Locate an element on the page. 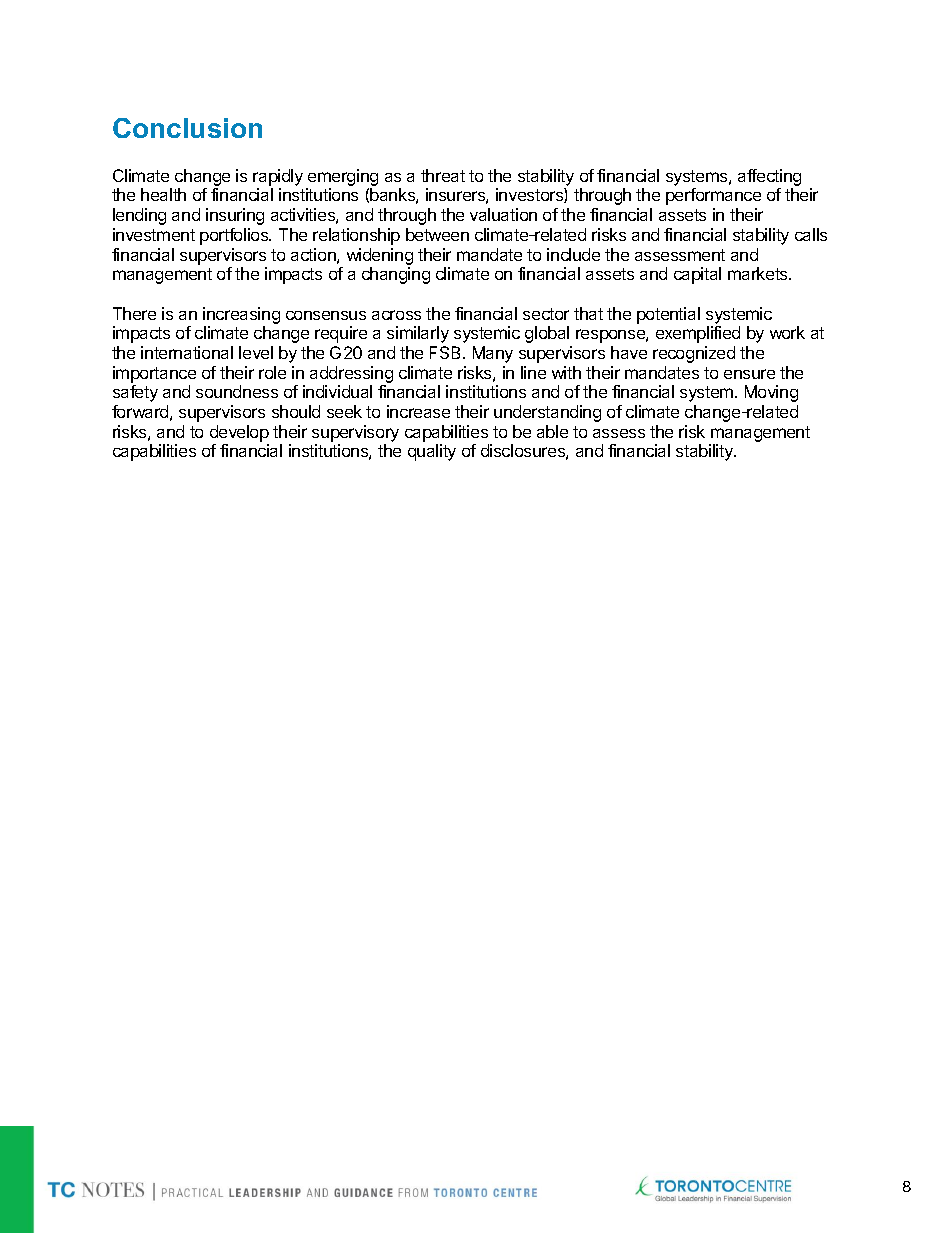 The width and height of the image is (952, 1233). develop is located at coordinates (239, 433).
